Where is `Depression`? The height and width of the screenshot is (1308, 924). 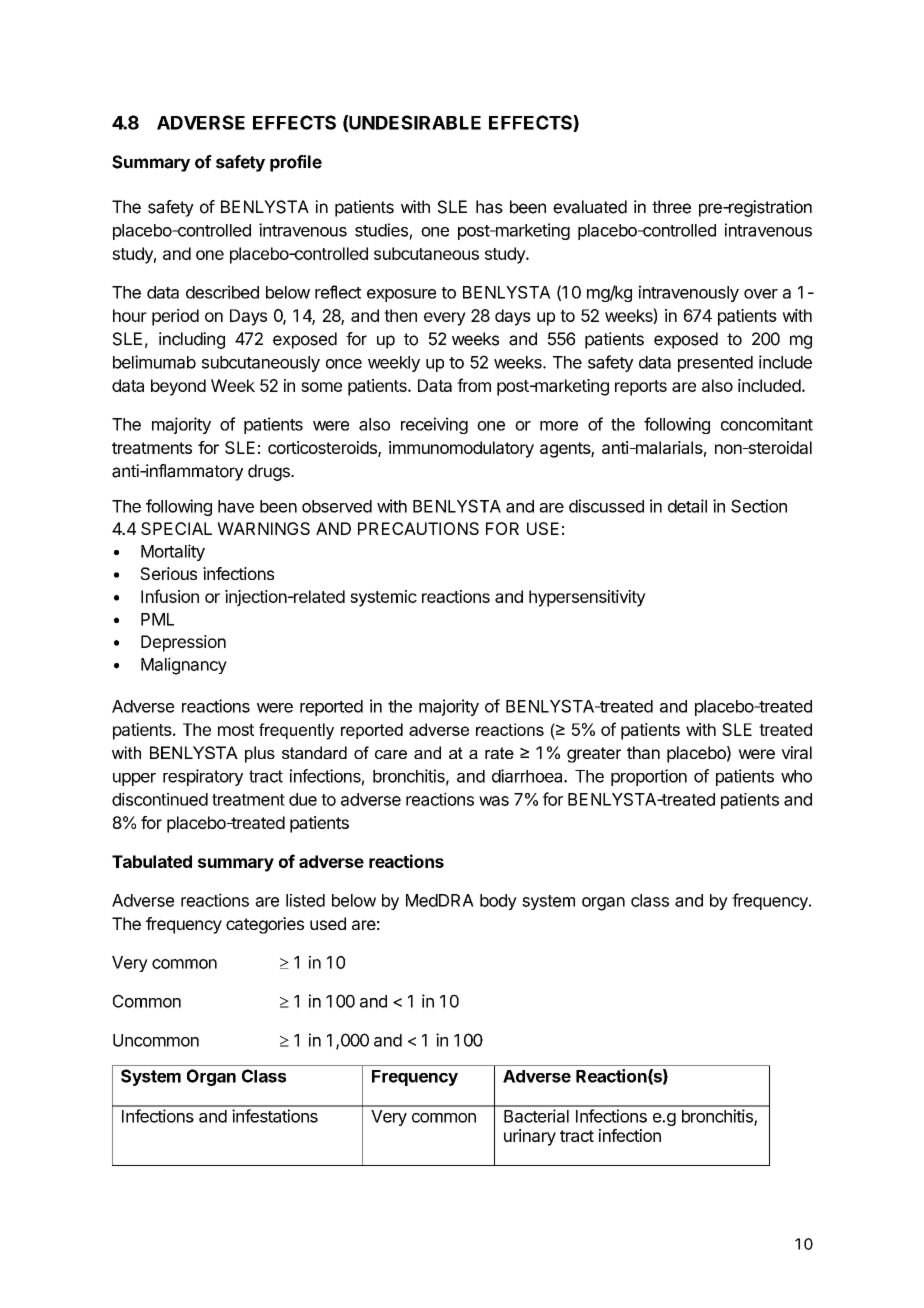
Depression is located at coordinates (183, 643).
